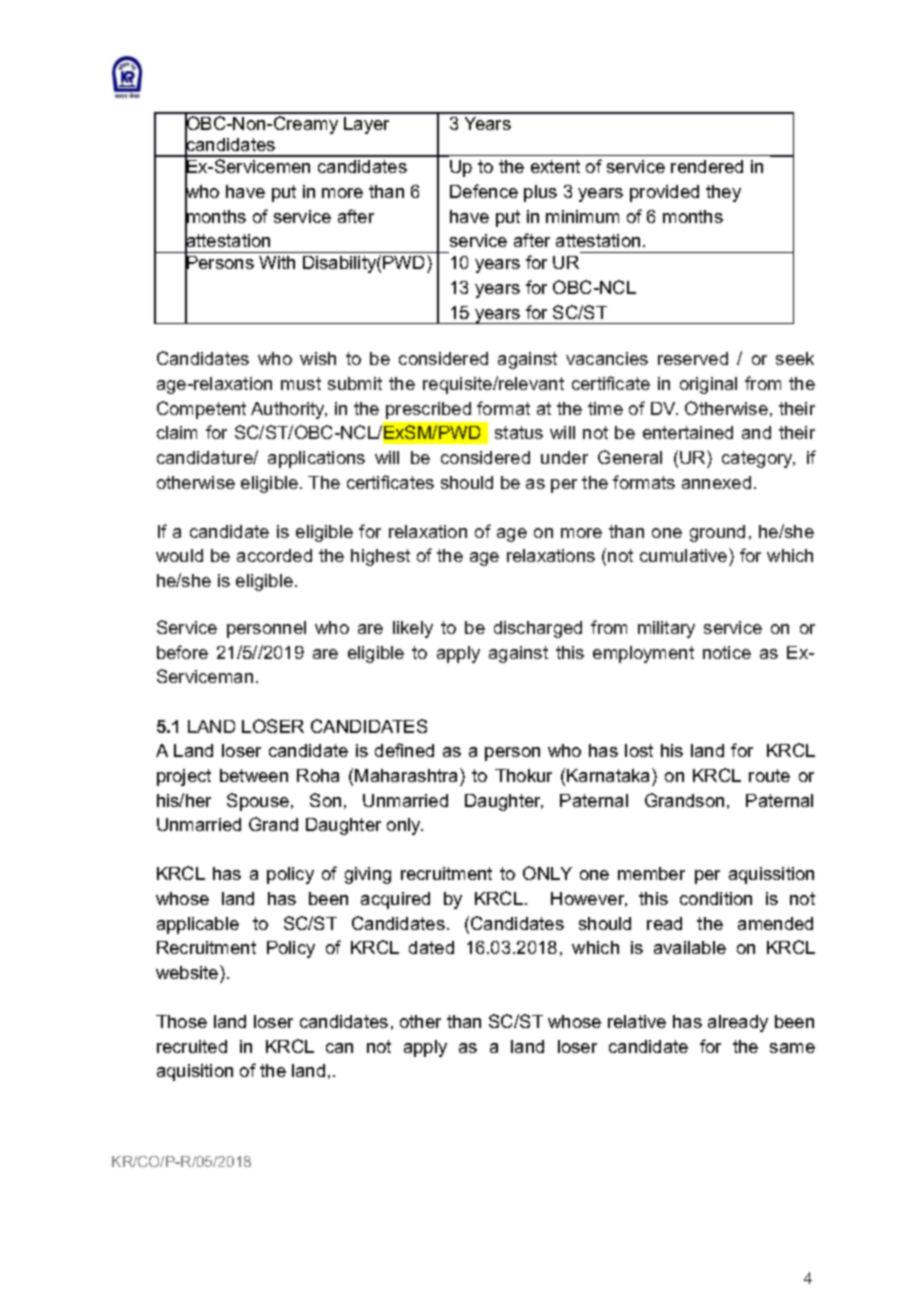 The image size is (924, 1308). I want to click on dated, so click(431, 947).
